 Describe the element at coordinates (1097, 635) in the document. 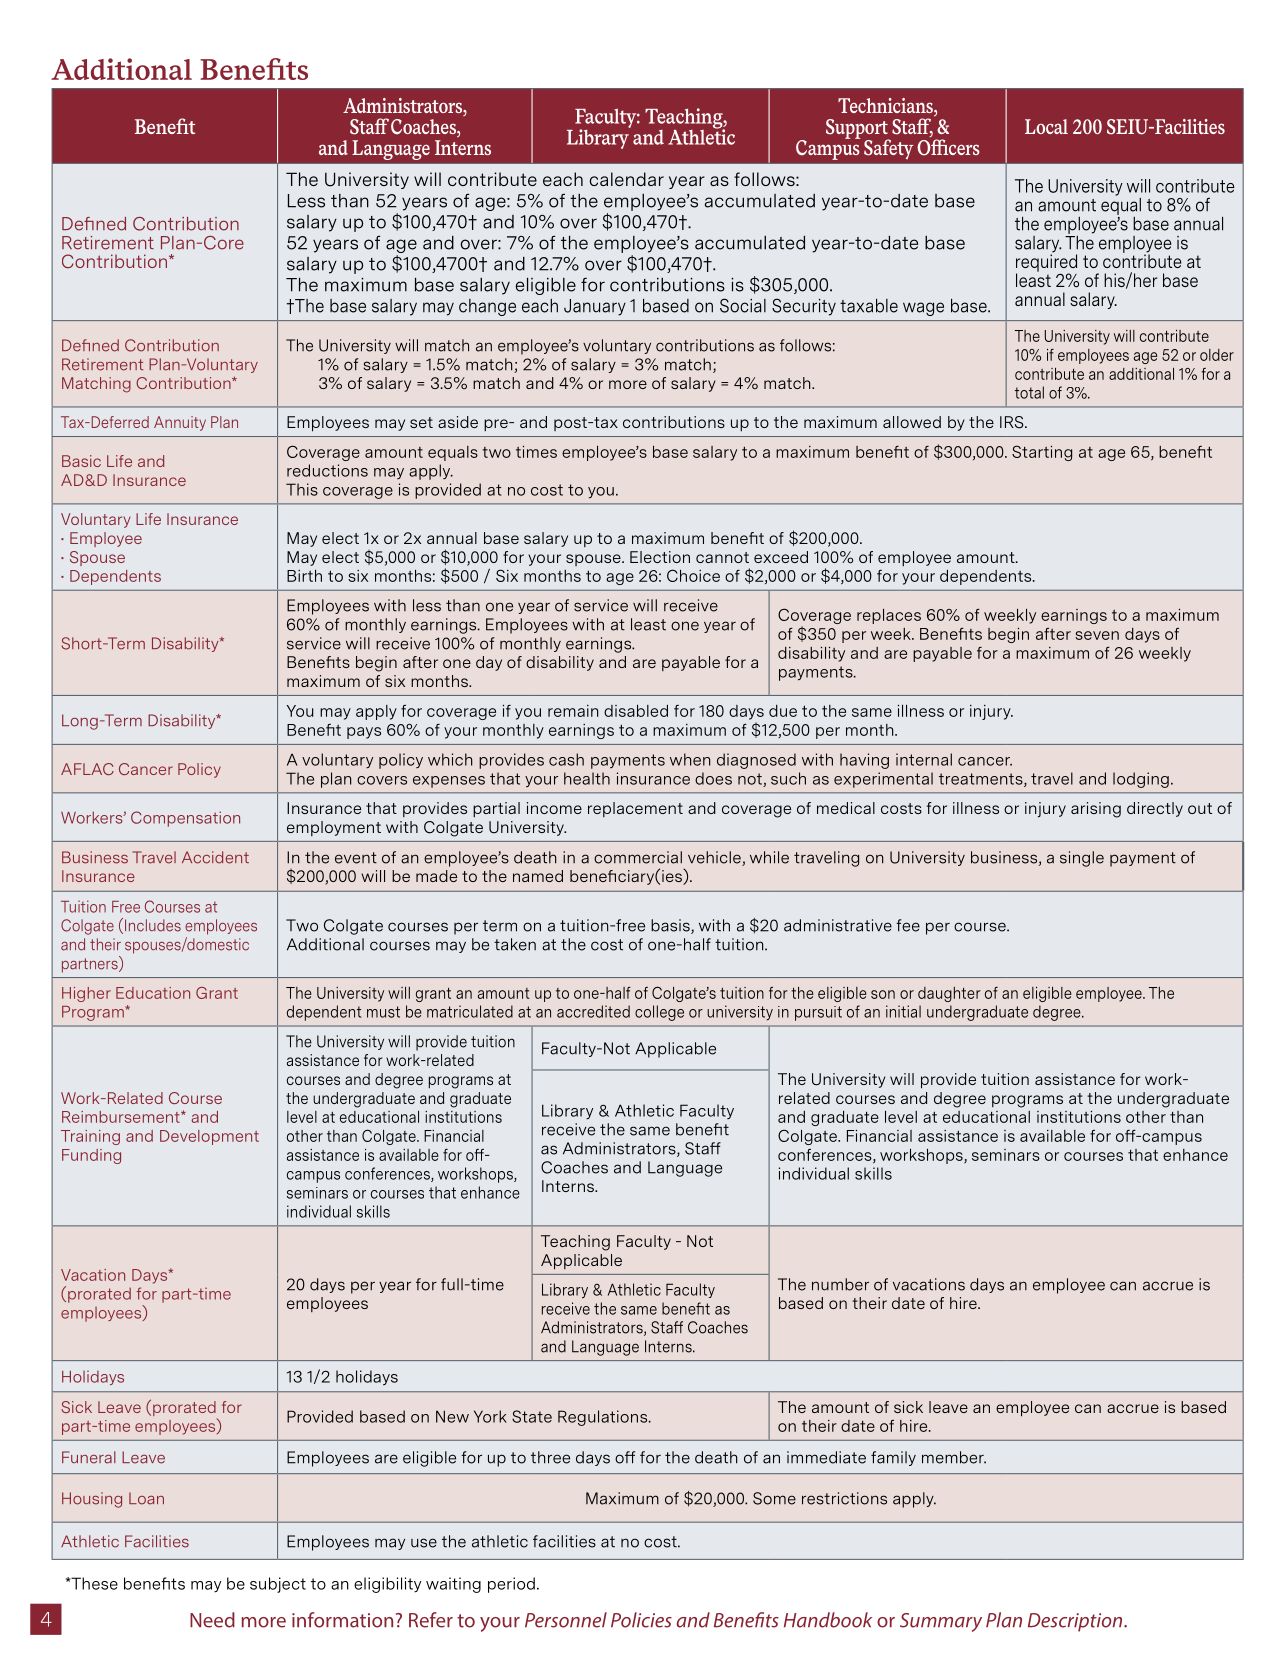

I see `seven` at that location.
